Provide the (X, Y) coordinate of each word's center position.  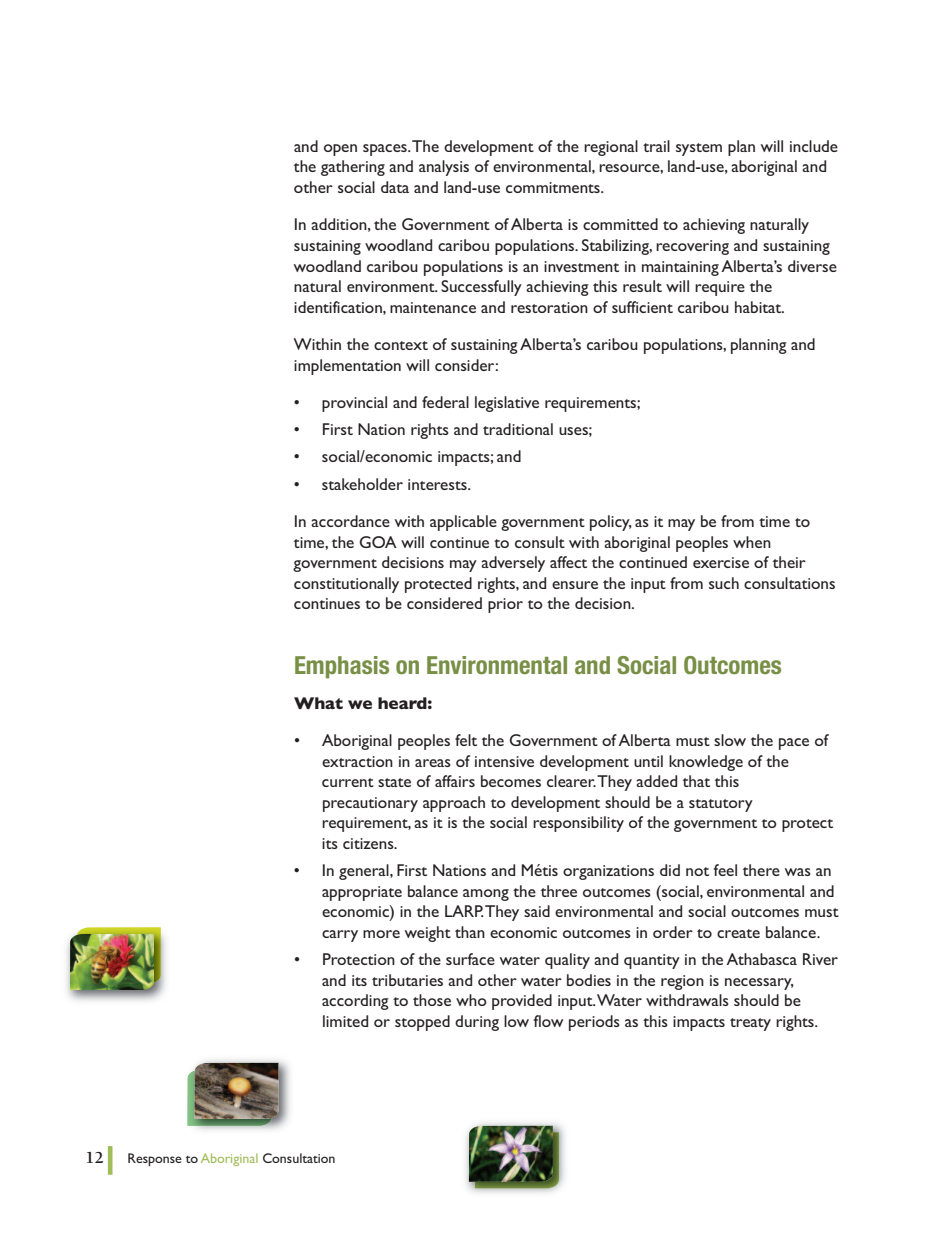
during (477, 1023)
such (724, 583)
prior (505, 605)
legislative (507, 404)
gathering (353, 168)
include (814, 146)
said (537, 911)
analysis (444, 168)
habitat (759, 307)
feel (725, 870)
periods (594, 1023)
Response (155, 1159)
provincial (354, 404)
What (318, 703)
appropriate (362, 893)
